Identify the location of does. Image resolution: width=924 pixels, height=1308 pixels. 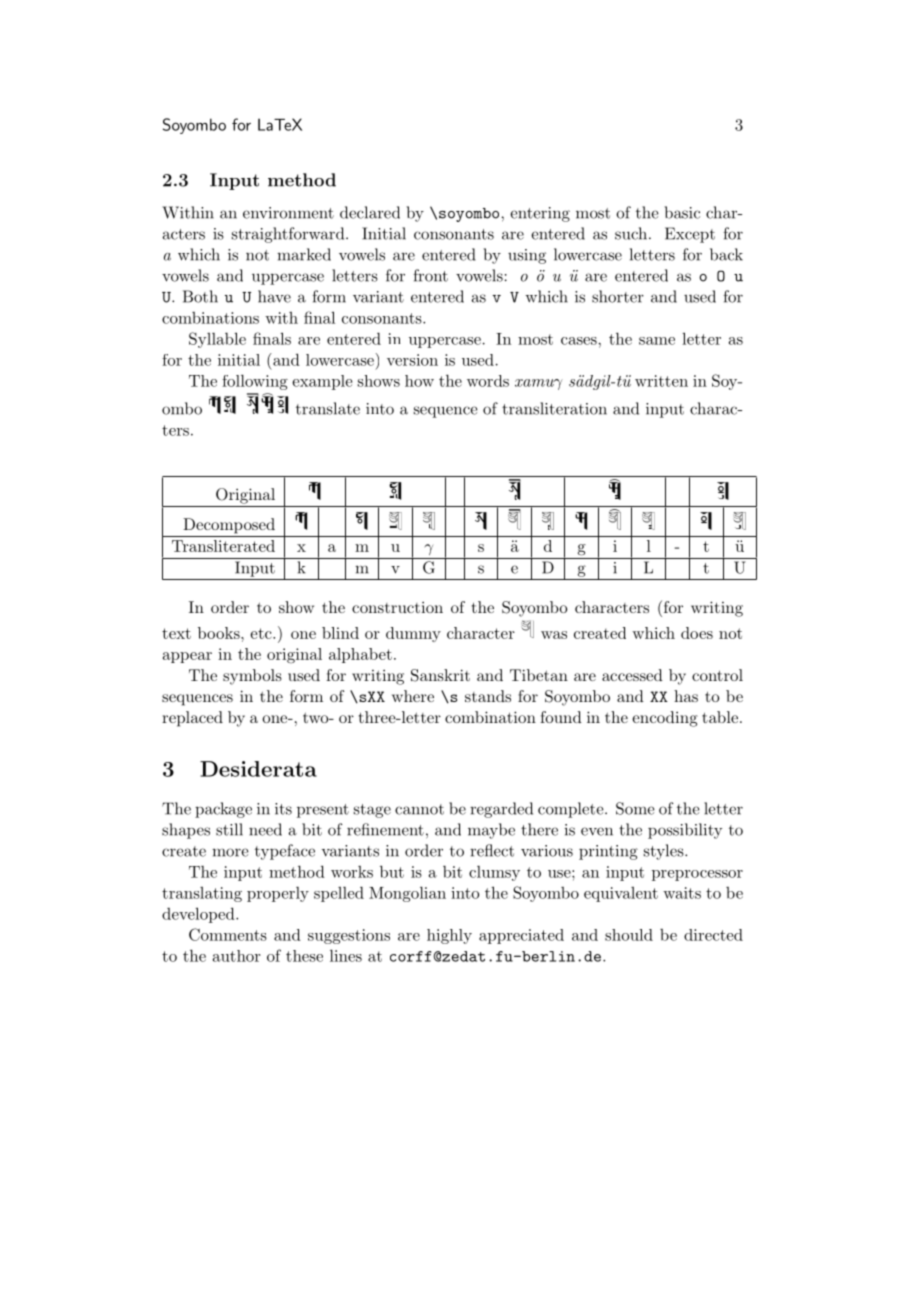
(697, 633).
